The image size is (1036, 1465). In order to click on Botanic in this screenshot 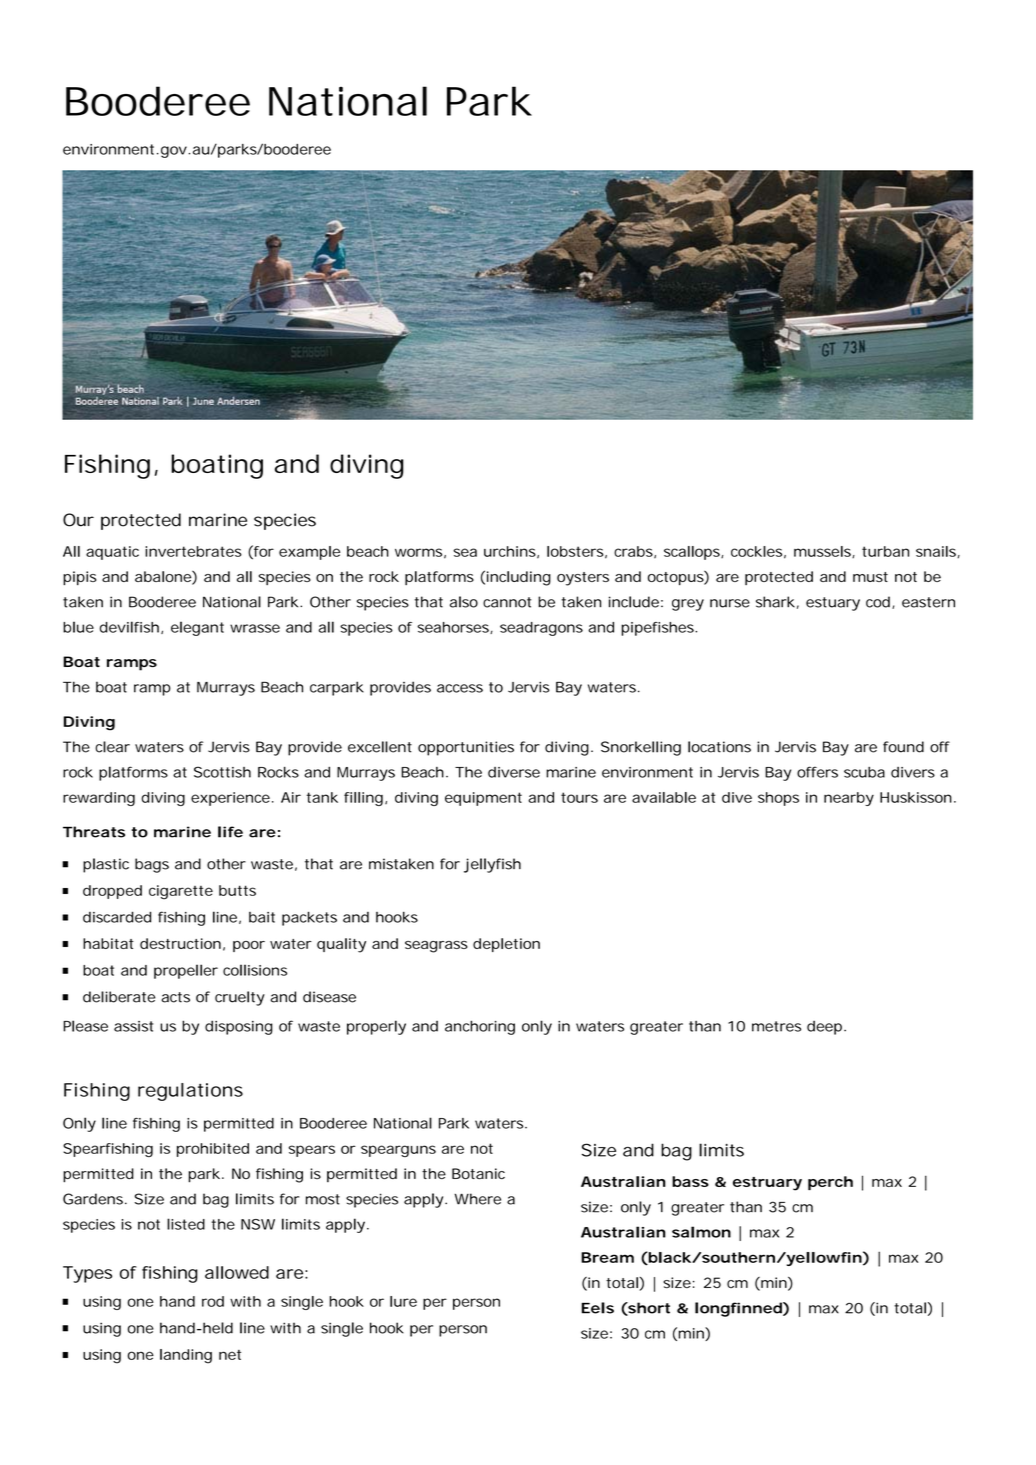, I will do `click(478, 1173)`.
